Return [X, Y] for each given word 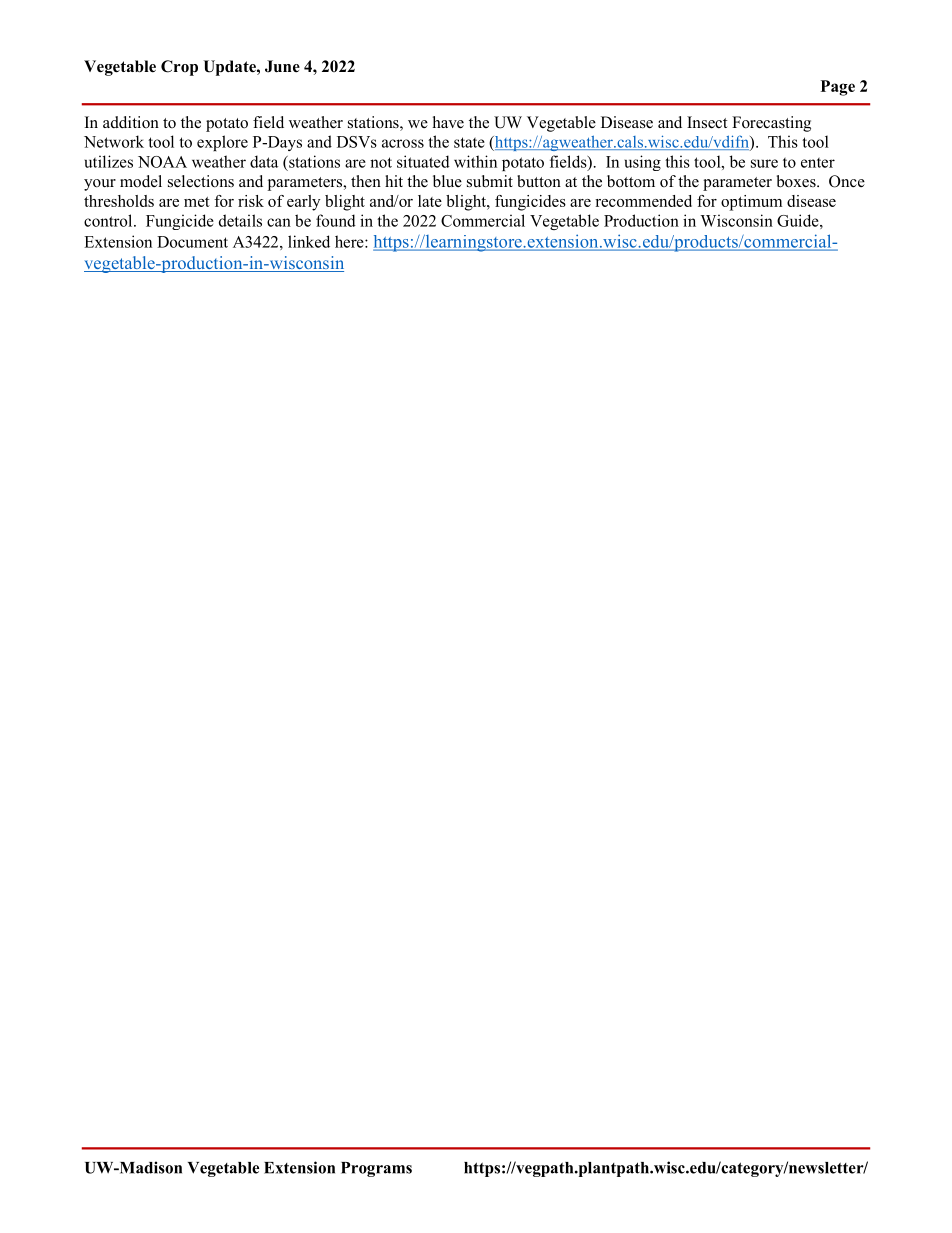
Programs [376, 1169]
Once [847, 181]
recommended [643, 201]
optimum [751, 203]
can [279, 222]
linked [309, 241]
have [448, 122]
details [240, 220]
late [430, 201]
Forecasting [771, 124]
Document [192, 242]
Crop [179, 68]
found [336, 220]
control [109, 220]
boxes [797, 181]
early [303, 203]
